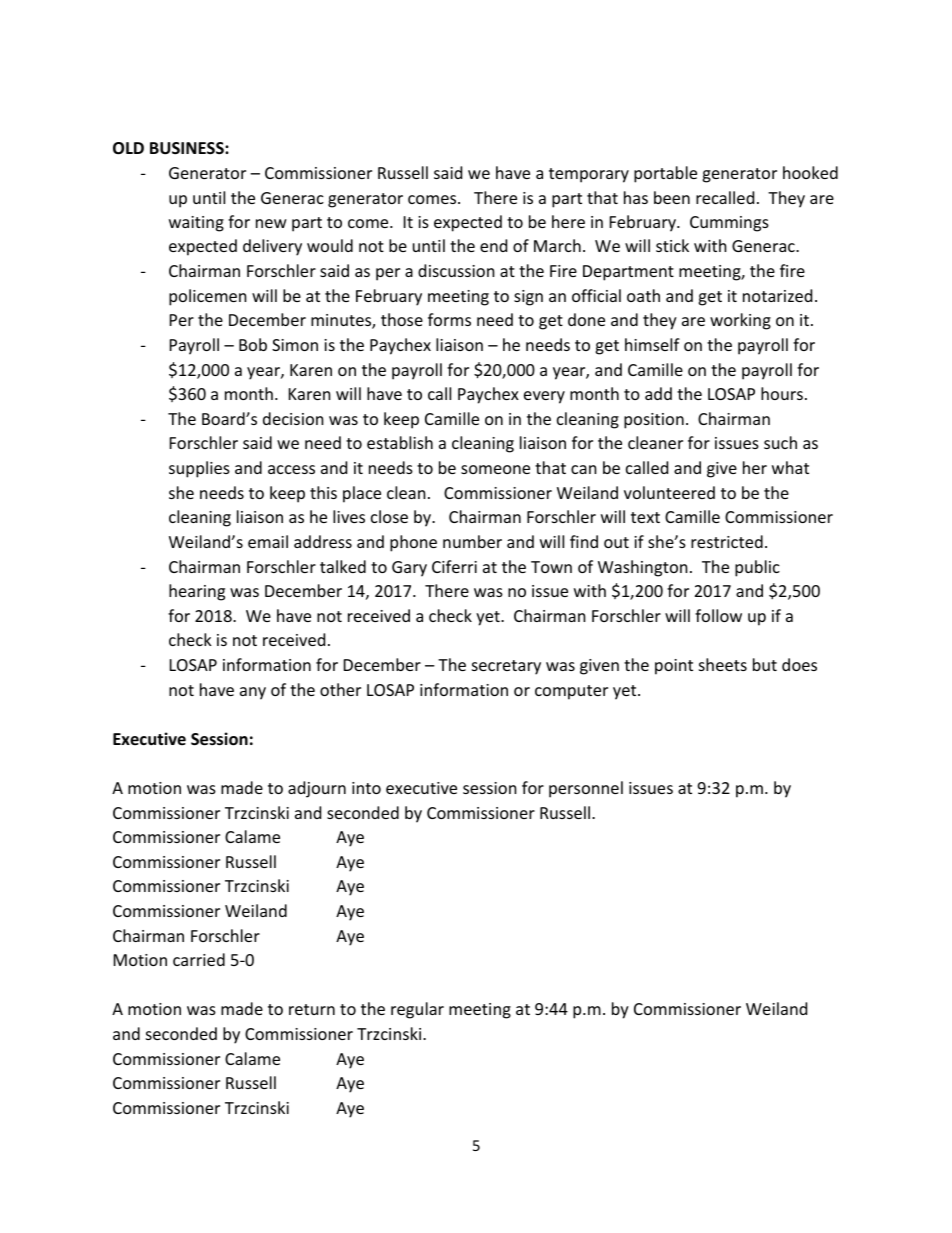 The width and height of the screenshot is (952, 1233). I want to click on end, so click(493, 245).
